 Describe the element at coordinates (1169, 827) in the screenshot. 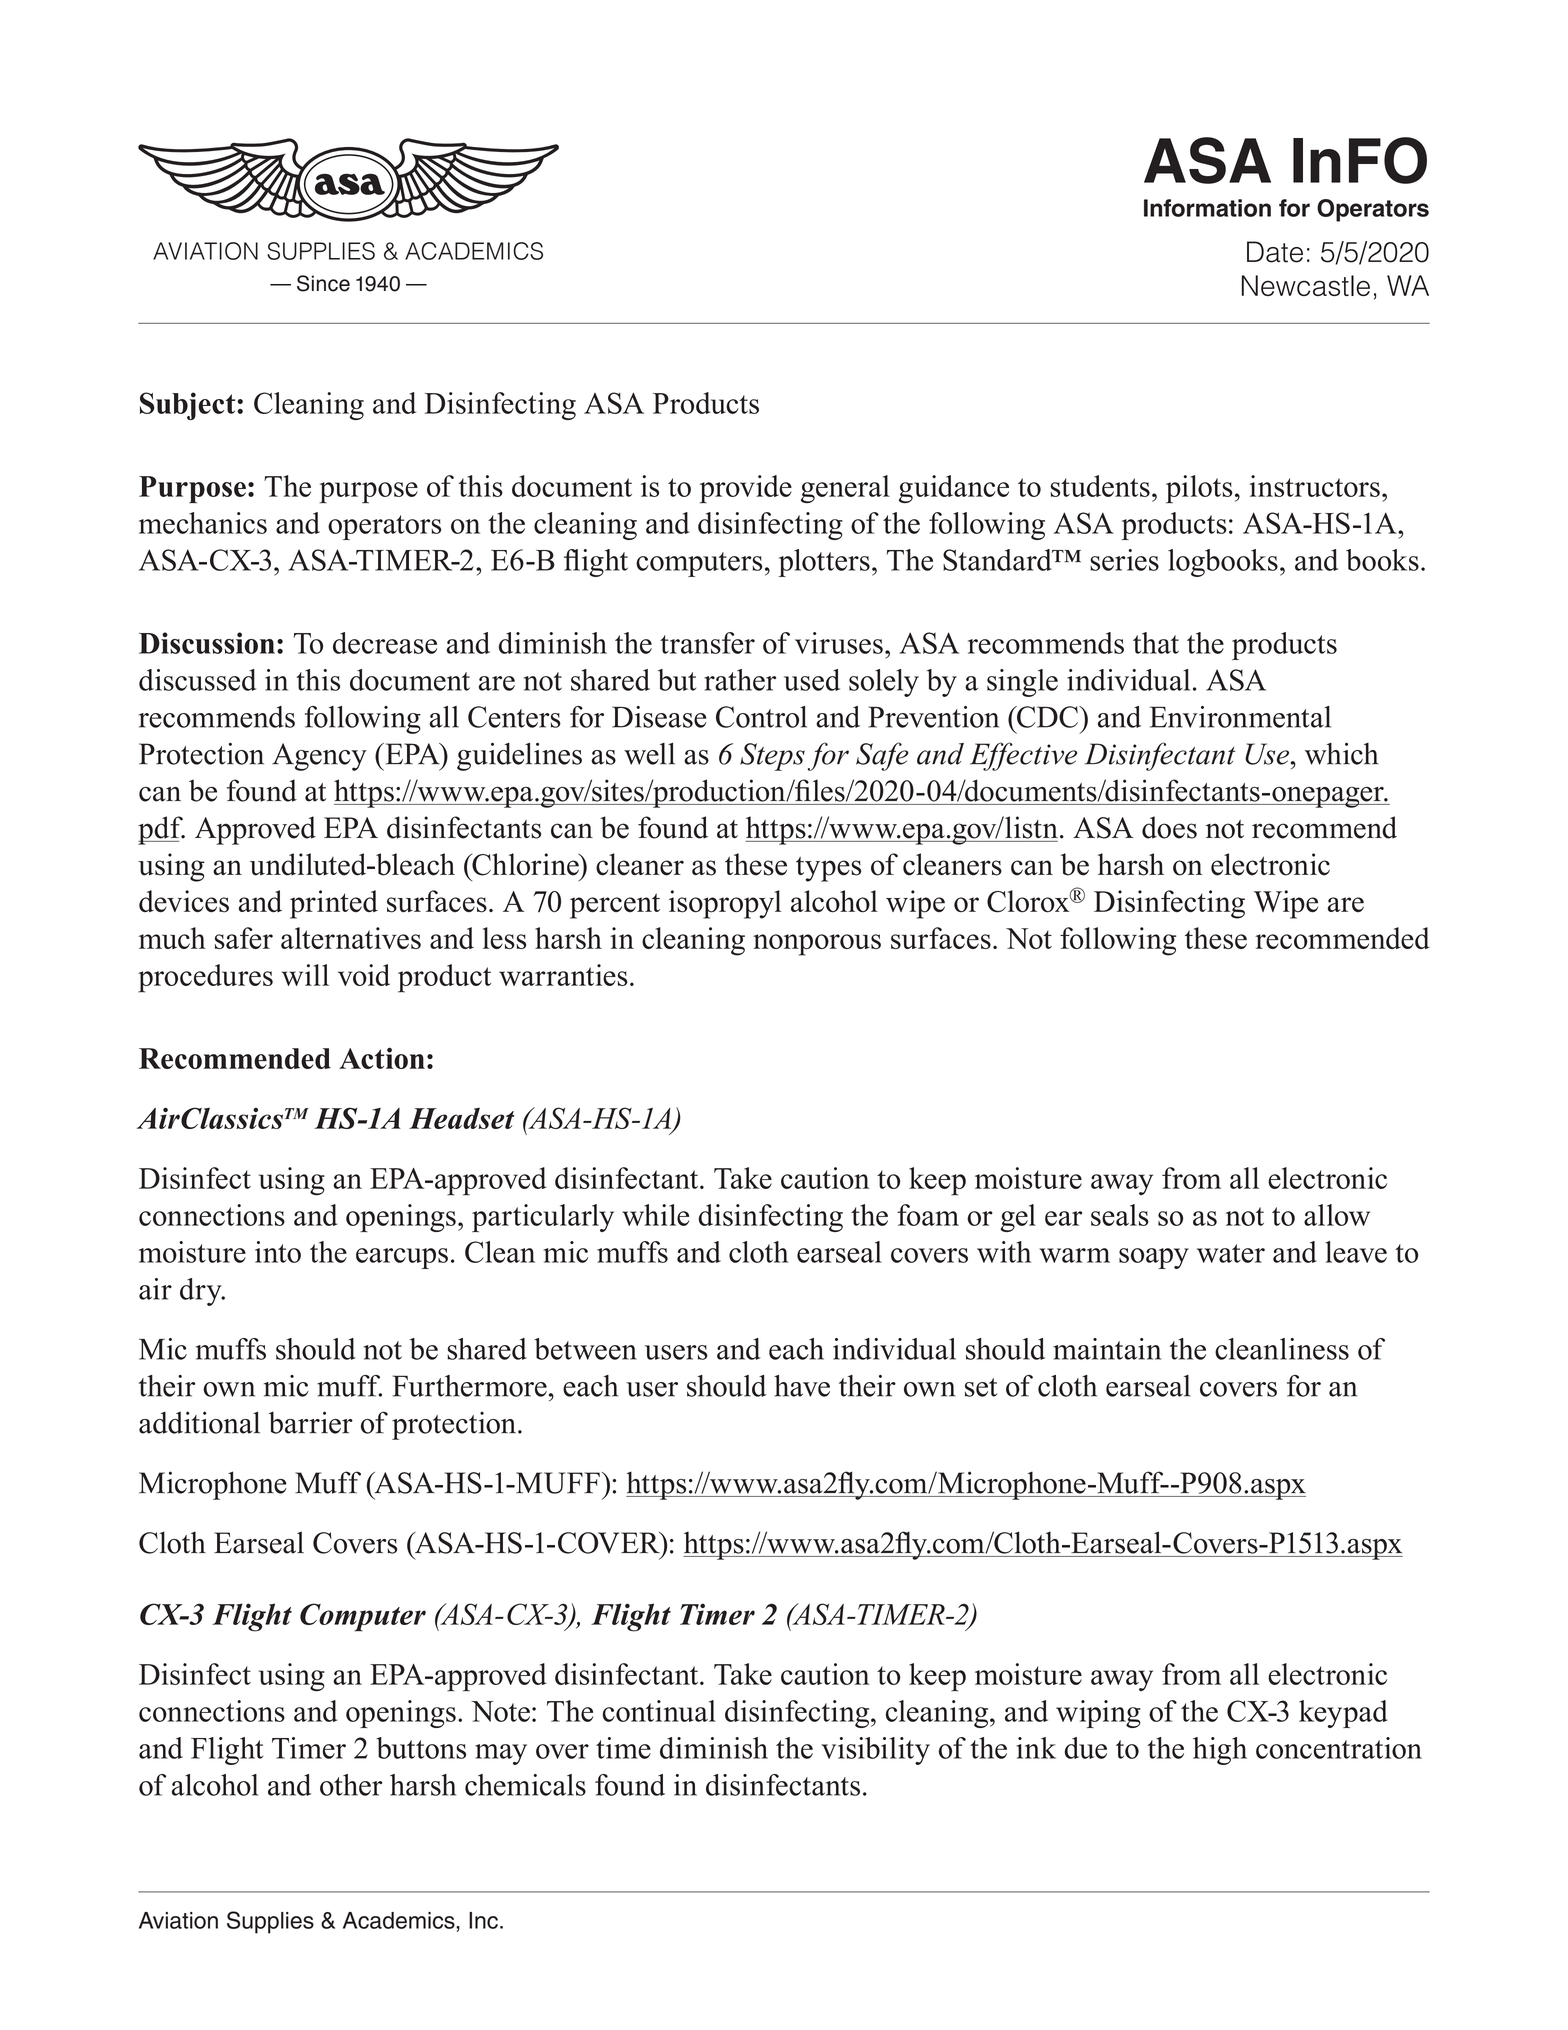

I see `does` at that location.
